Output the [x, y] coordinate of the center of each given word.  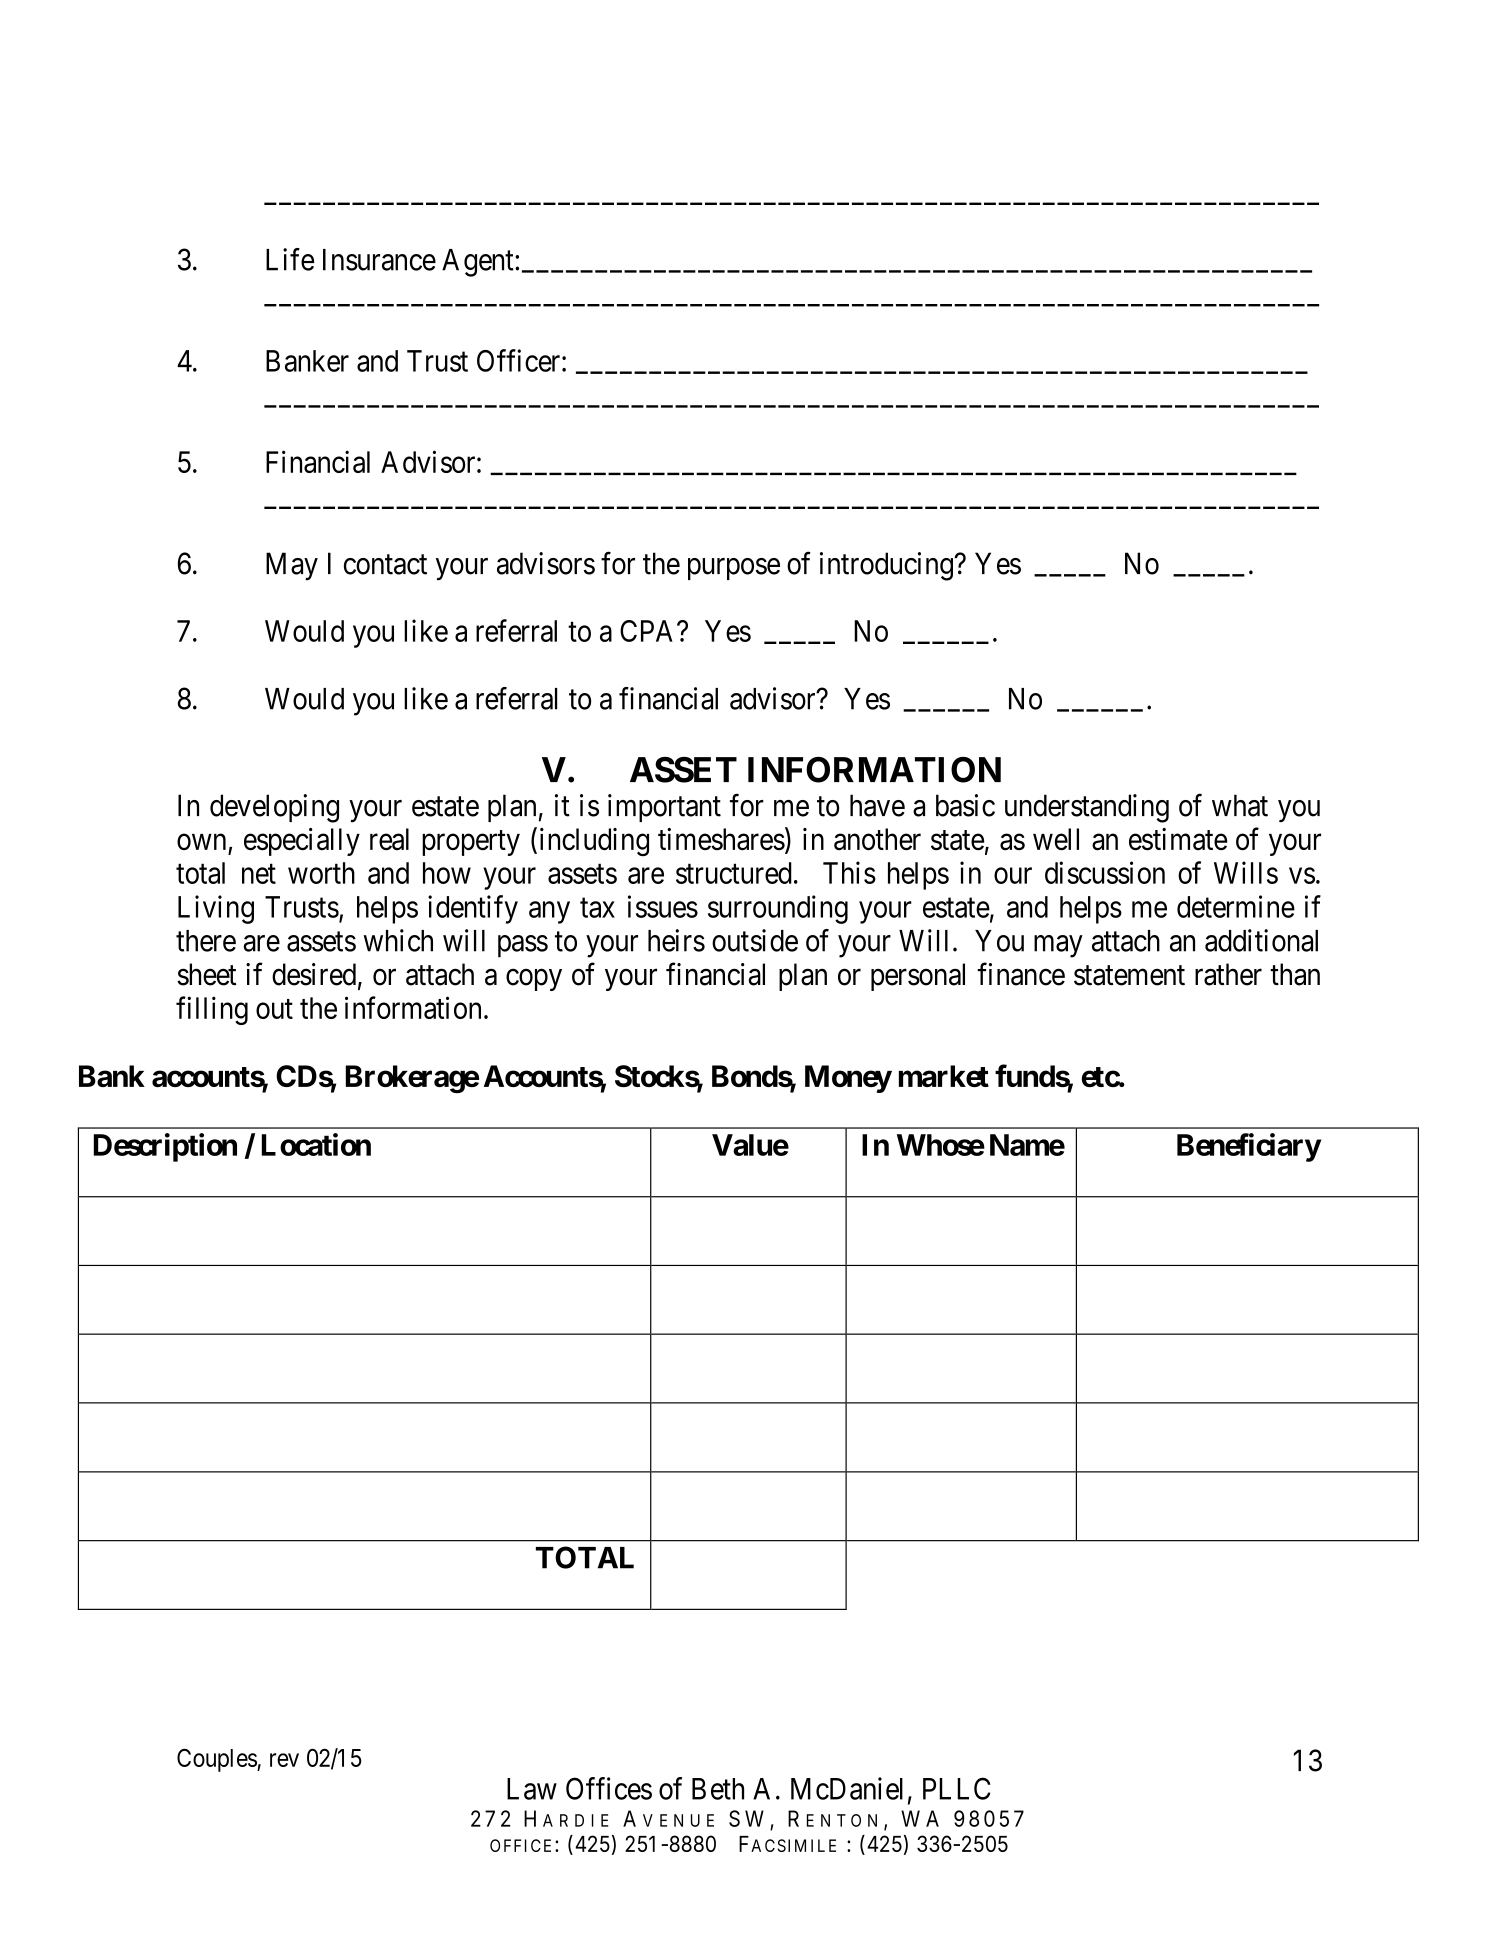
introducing [887, 566]
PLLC [957, 1788]
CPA [649, 631]
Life [290, 259]
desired [314, 974]
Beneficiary [1249, 1147]
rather [1228, 974]
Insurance [379, 260]
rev [284, 1760]
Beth [718, 1789]
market [944, 1076]
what [1240, 805]
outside [755, 940]
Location [316, 1144]
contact [385, 565]
